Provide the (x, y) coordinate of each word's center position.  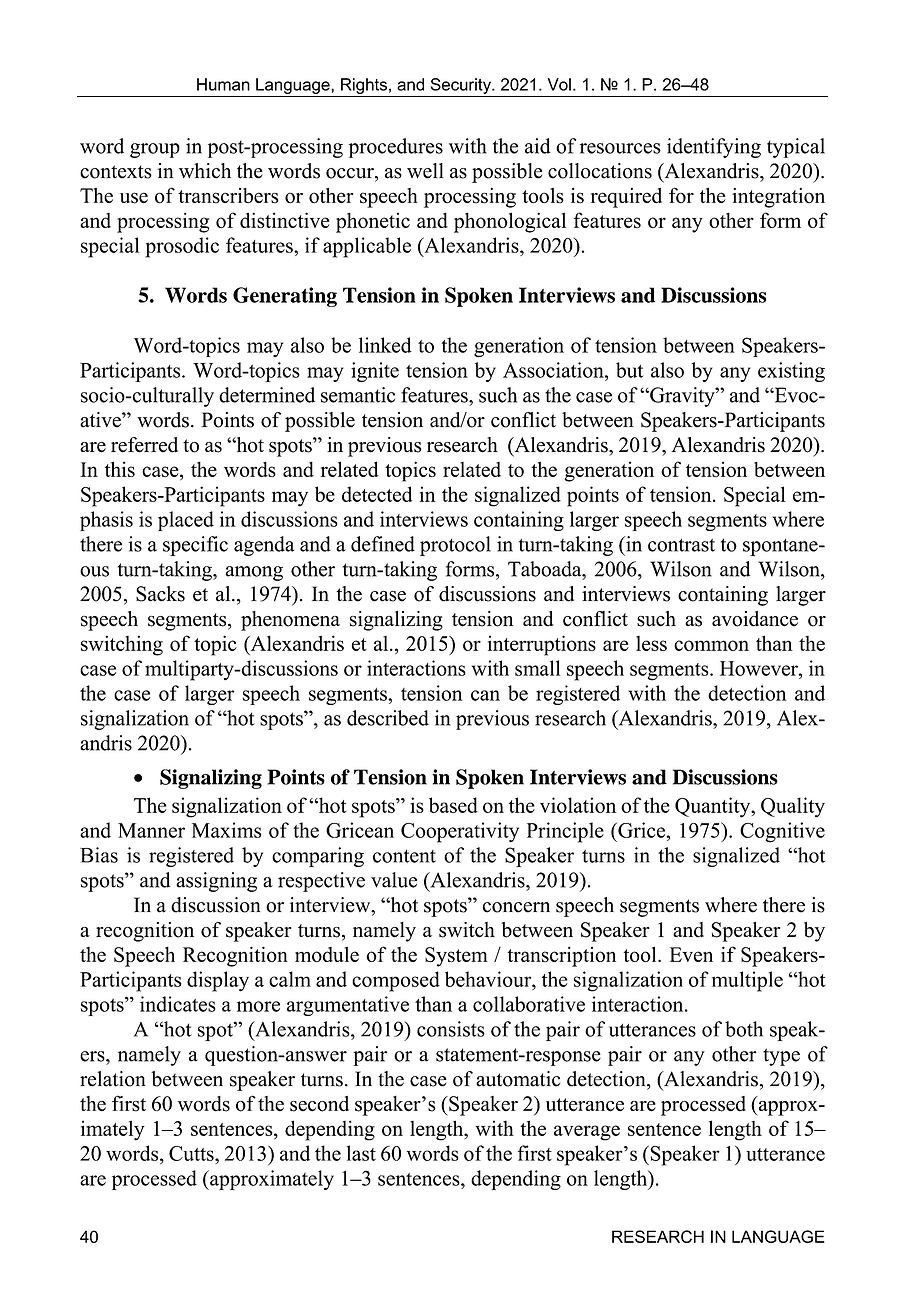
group (155, 150)
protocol (455, 546)
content (404, 856)
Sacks (160, 594)
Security (462, 86)
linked (385, 345)
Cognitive (782, 832)
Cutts (192, 1153)
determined (267, 395)
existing (791, 372)
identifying (714, 148)
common (711, 645)
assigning (216, 882)
